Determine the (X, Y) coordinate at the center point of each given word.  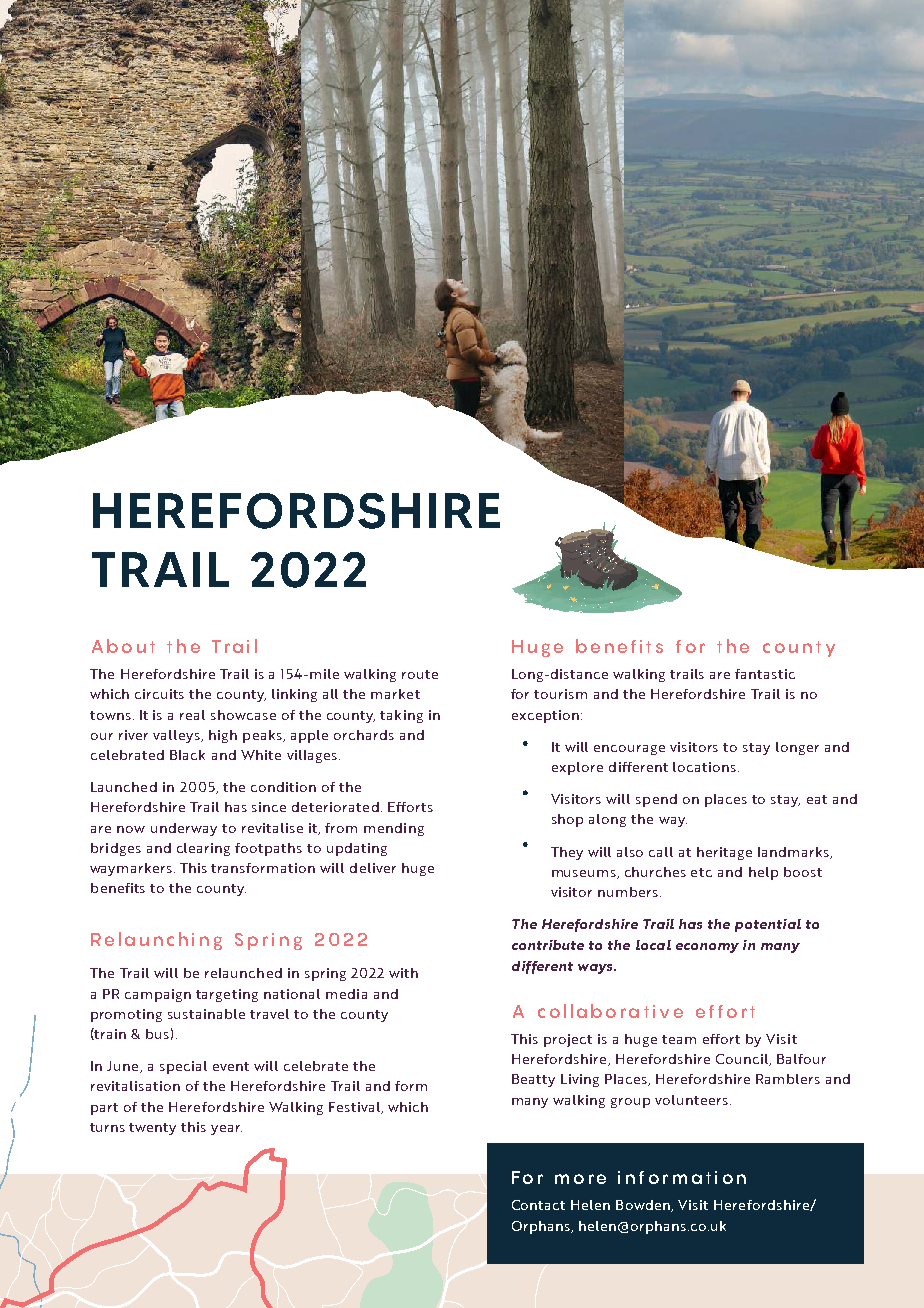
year (226, 1130)
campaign (158, 995)
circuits (159, 694)
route (420, 674)
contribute (548, 945)
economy (707, 948)
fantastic (765, 674)
